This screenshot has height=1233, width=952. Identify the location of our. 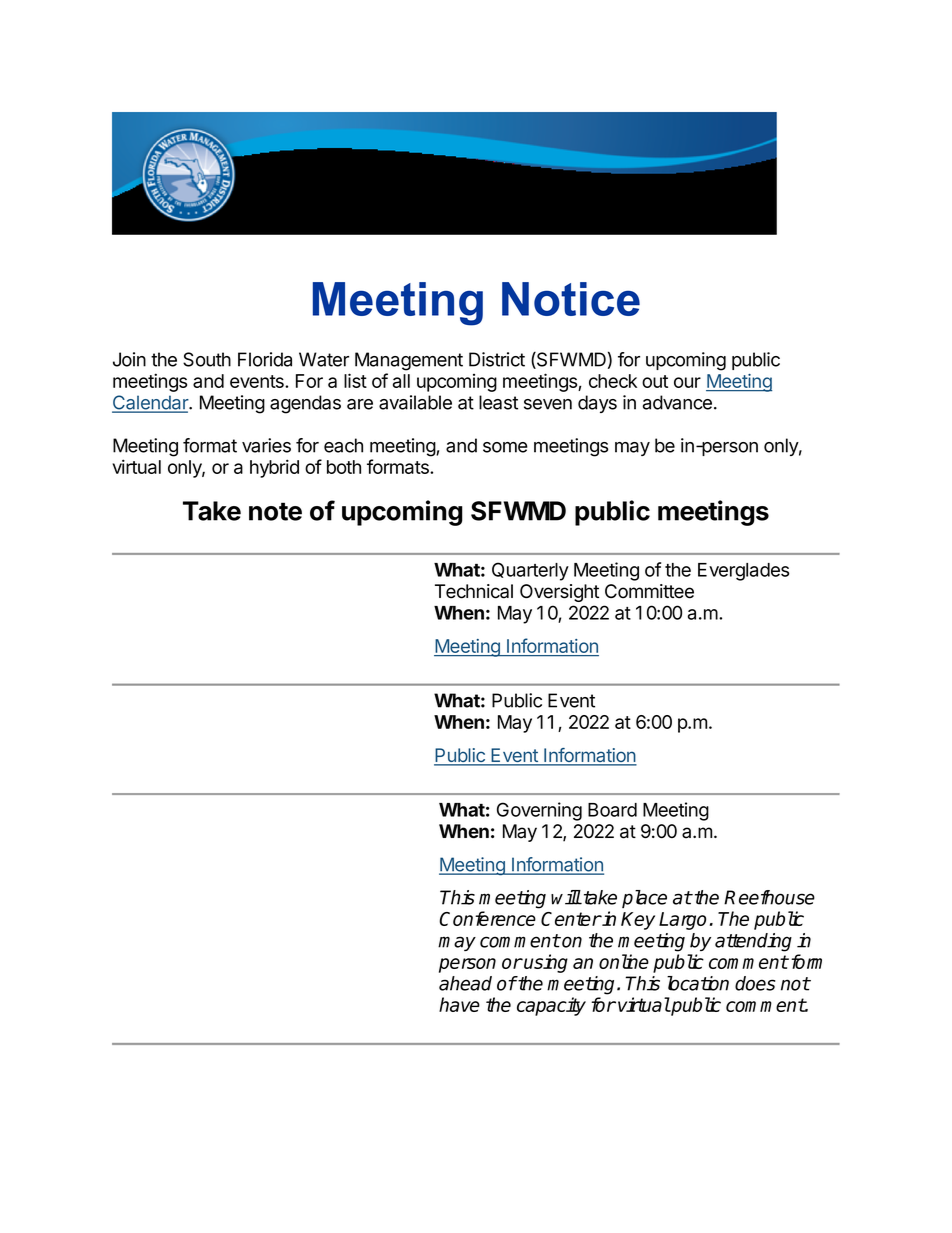
(687, 382).
